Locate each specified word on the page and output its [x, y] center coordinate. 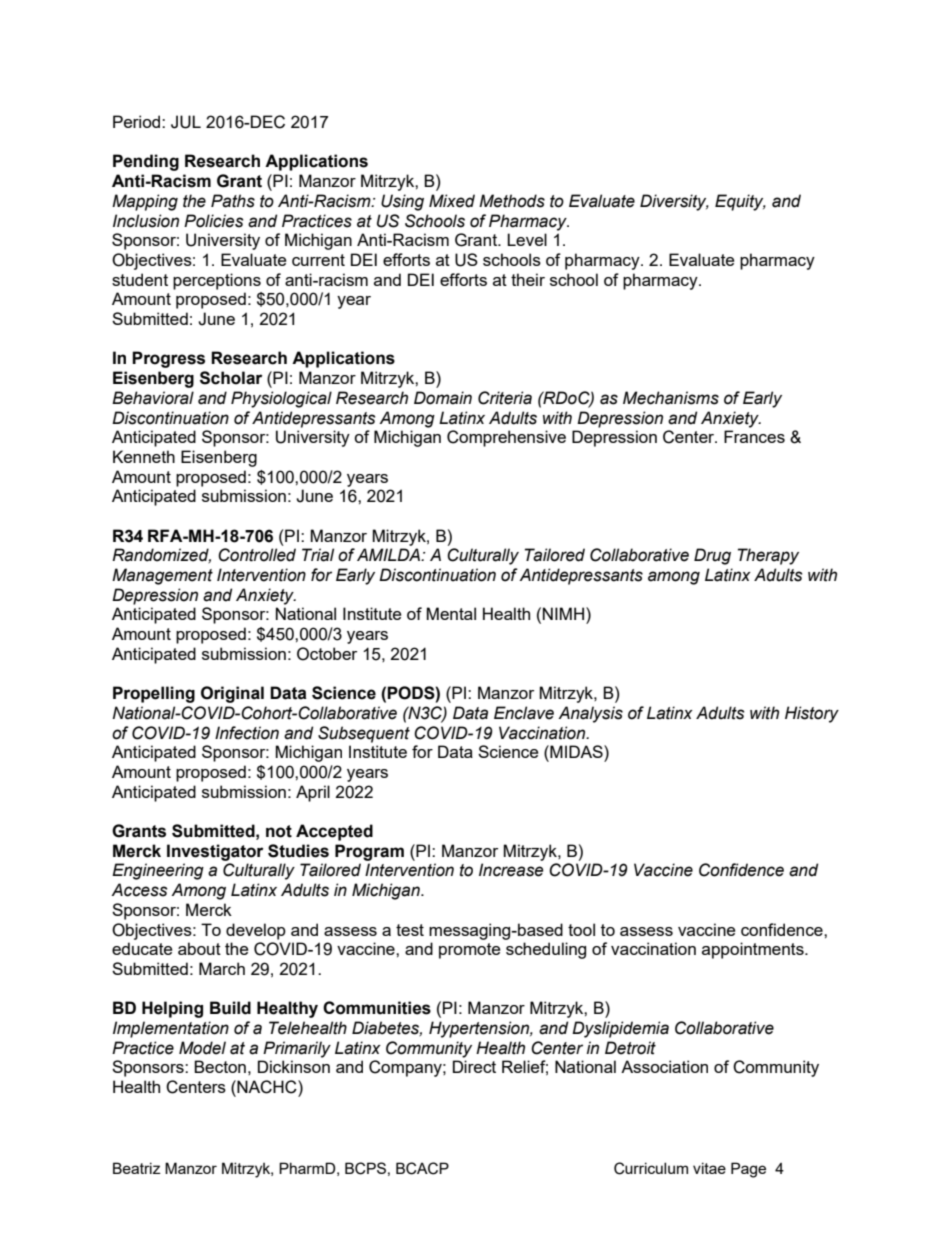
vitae [709, 1168]
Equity [740, 202]
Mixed [452, 201]
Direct [474, 1066]
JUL [186, 122]
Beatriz [137, 1168]
